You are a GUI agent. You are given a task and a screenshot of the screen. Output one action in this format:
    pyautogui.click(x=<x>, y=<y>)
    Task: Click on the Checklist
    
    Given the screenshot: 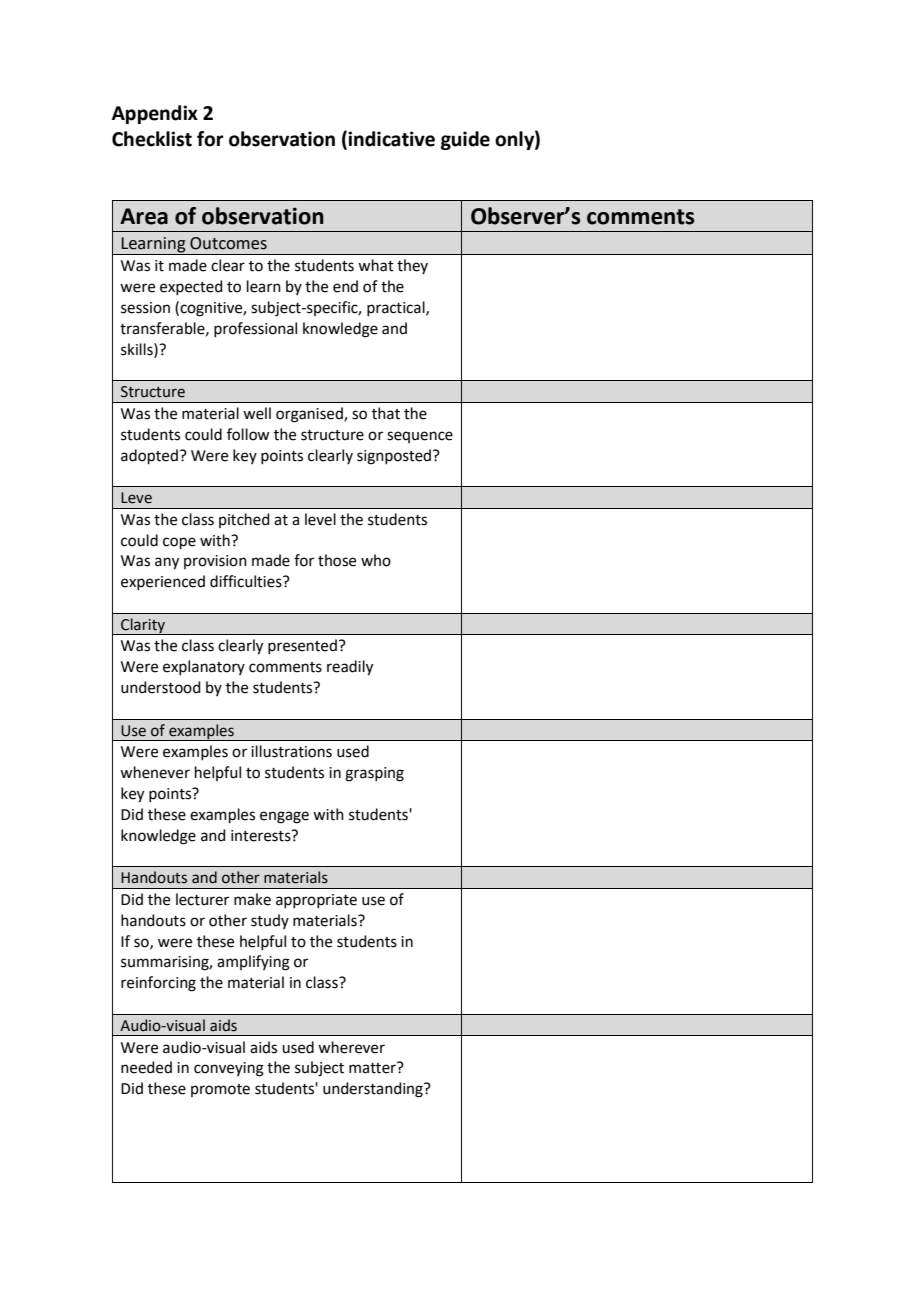 What is the action you would take?
    pyautogui.click(x=152, y=139)
